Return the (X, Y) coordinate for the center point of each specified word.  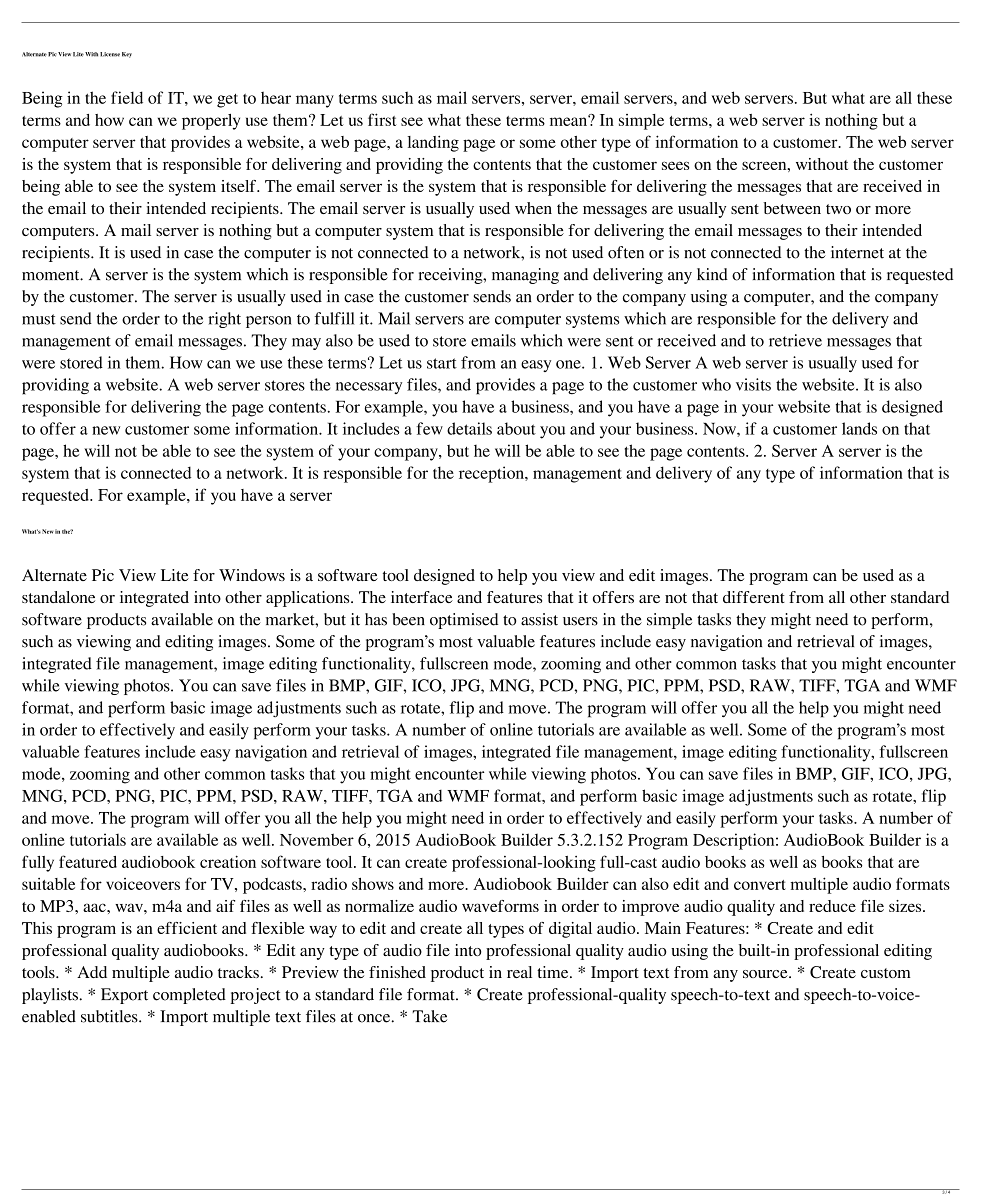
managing (525, 276)
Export (124, 996)
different (754, 597)
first (382, 119)
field (127, 97)
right (224, 320)
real (519, 972)
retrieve (795, 340)
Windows (252, 575)
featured (88, 861)
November (317, 839)
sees (675, 165)
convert (760, 885)
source (766, 974)
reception (492, 474)
